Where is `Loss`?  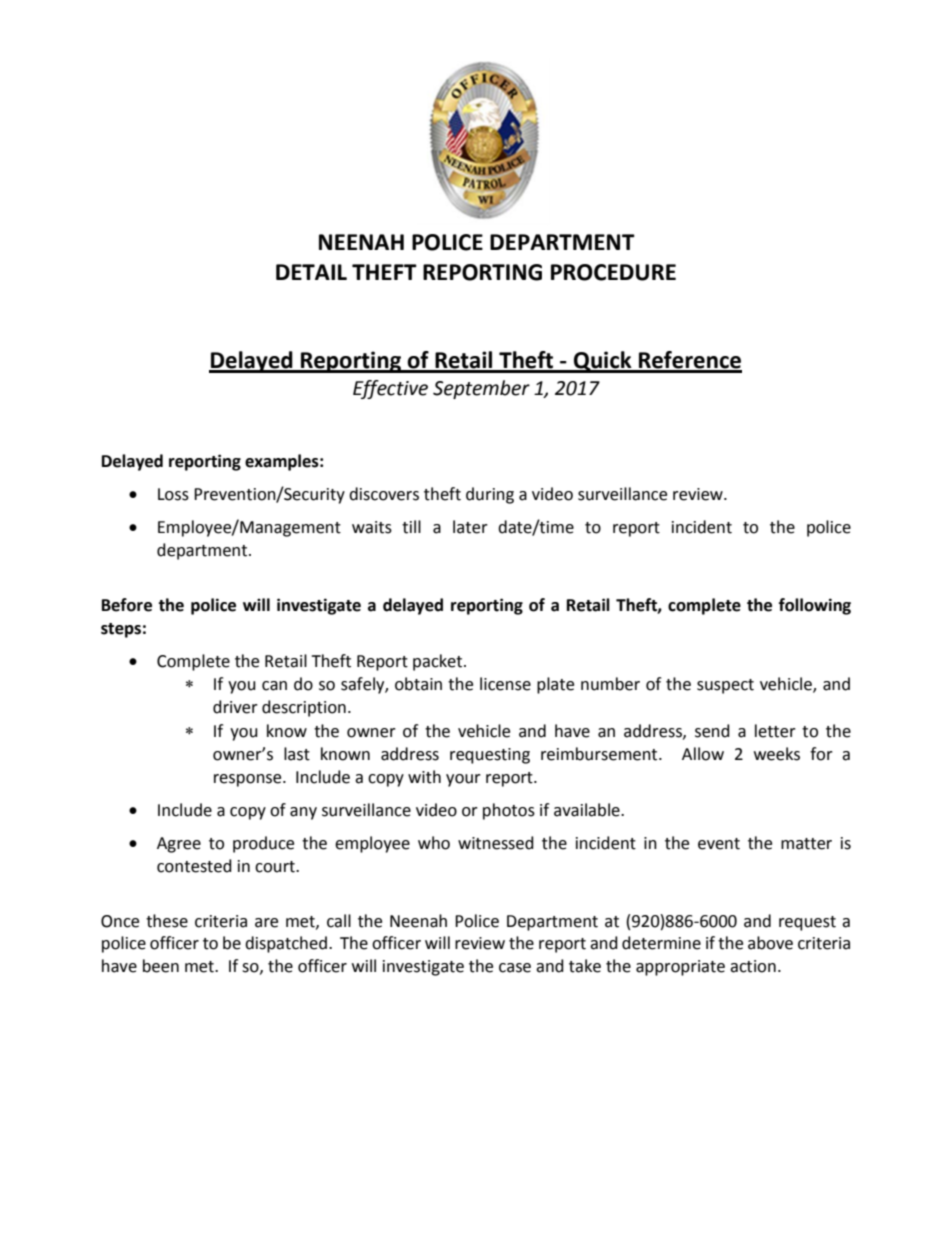 Loss is located at coordinates (173, 494).
